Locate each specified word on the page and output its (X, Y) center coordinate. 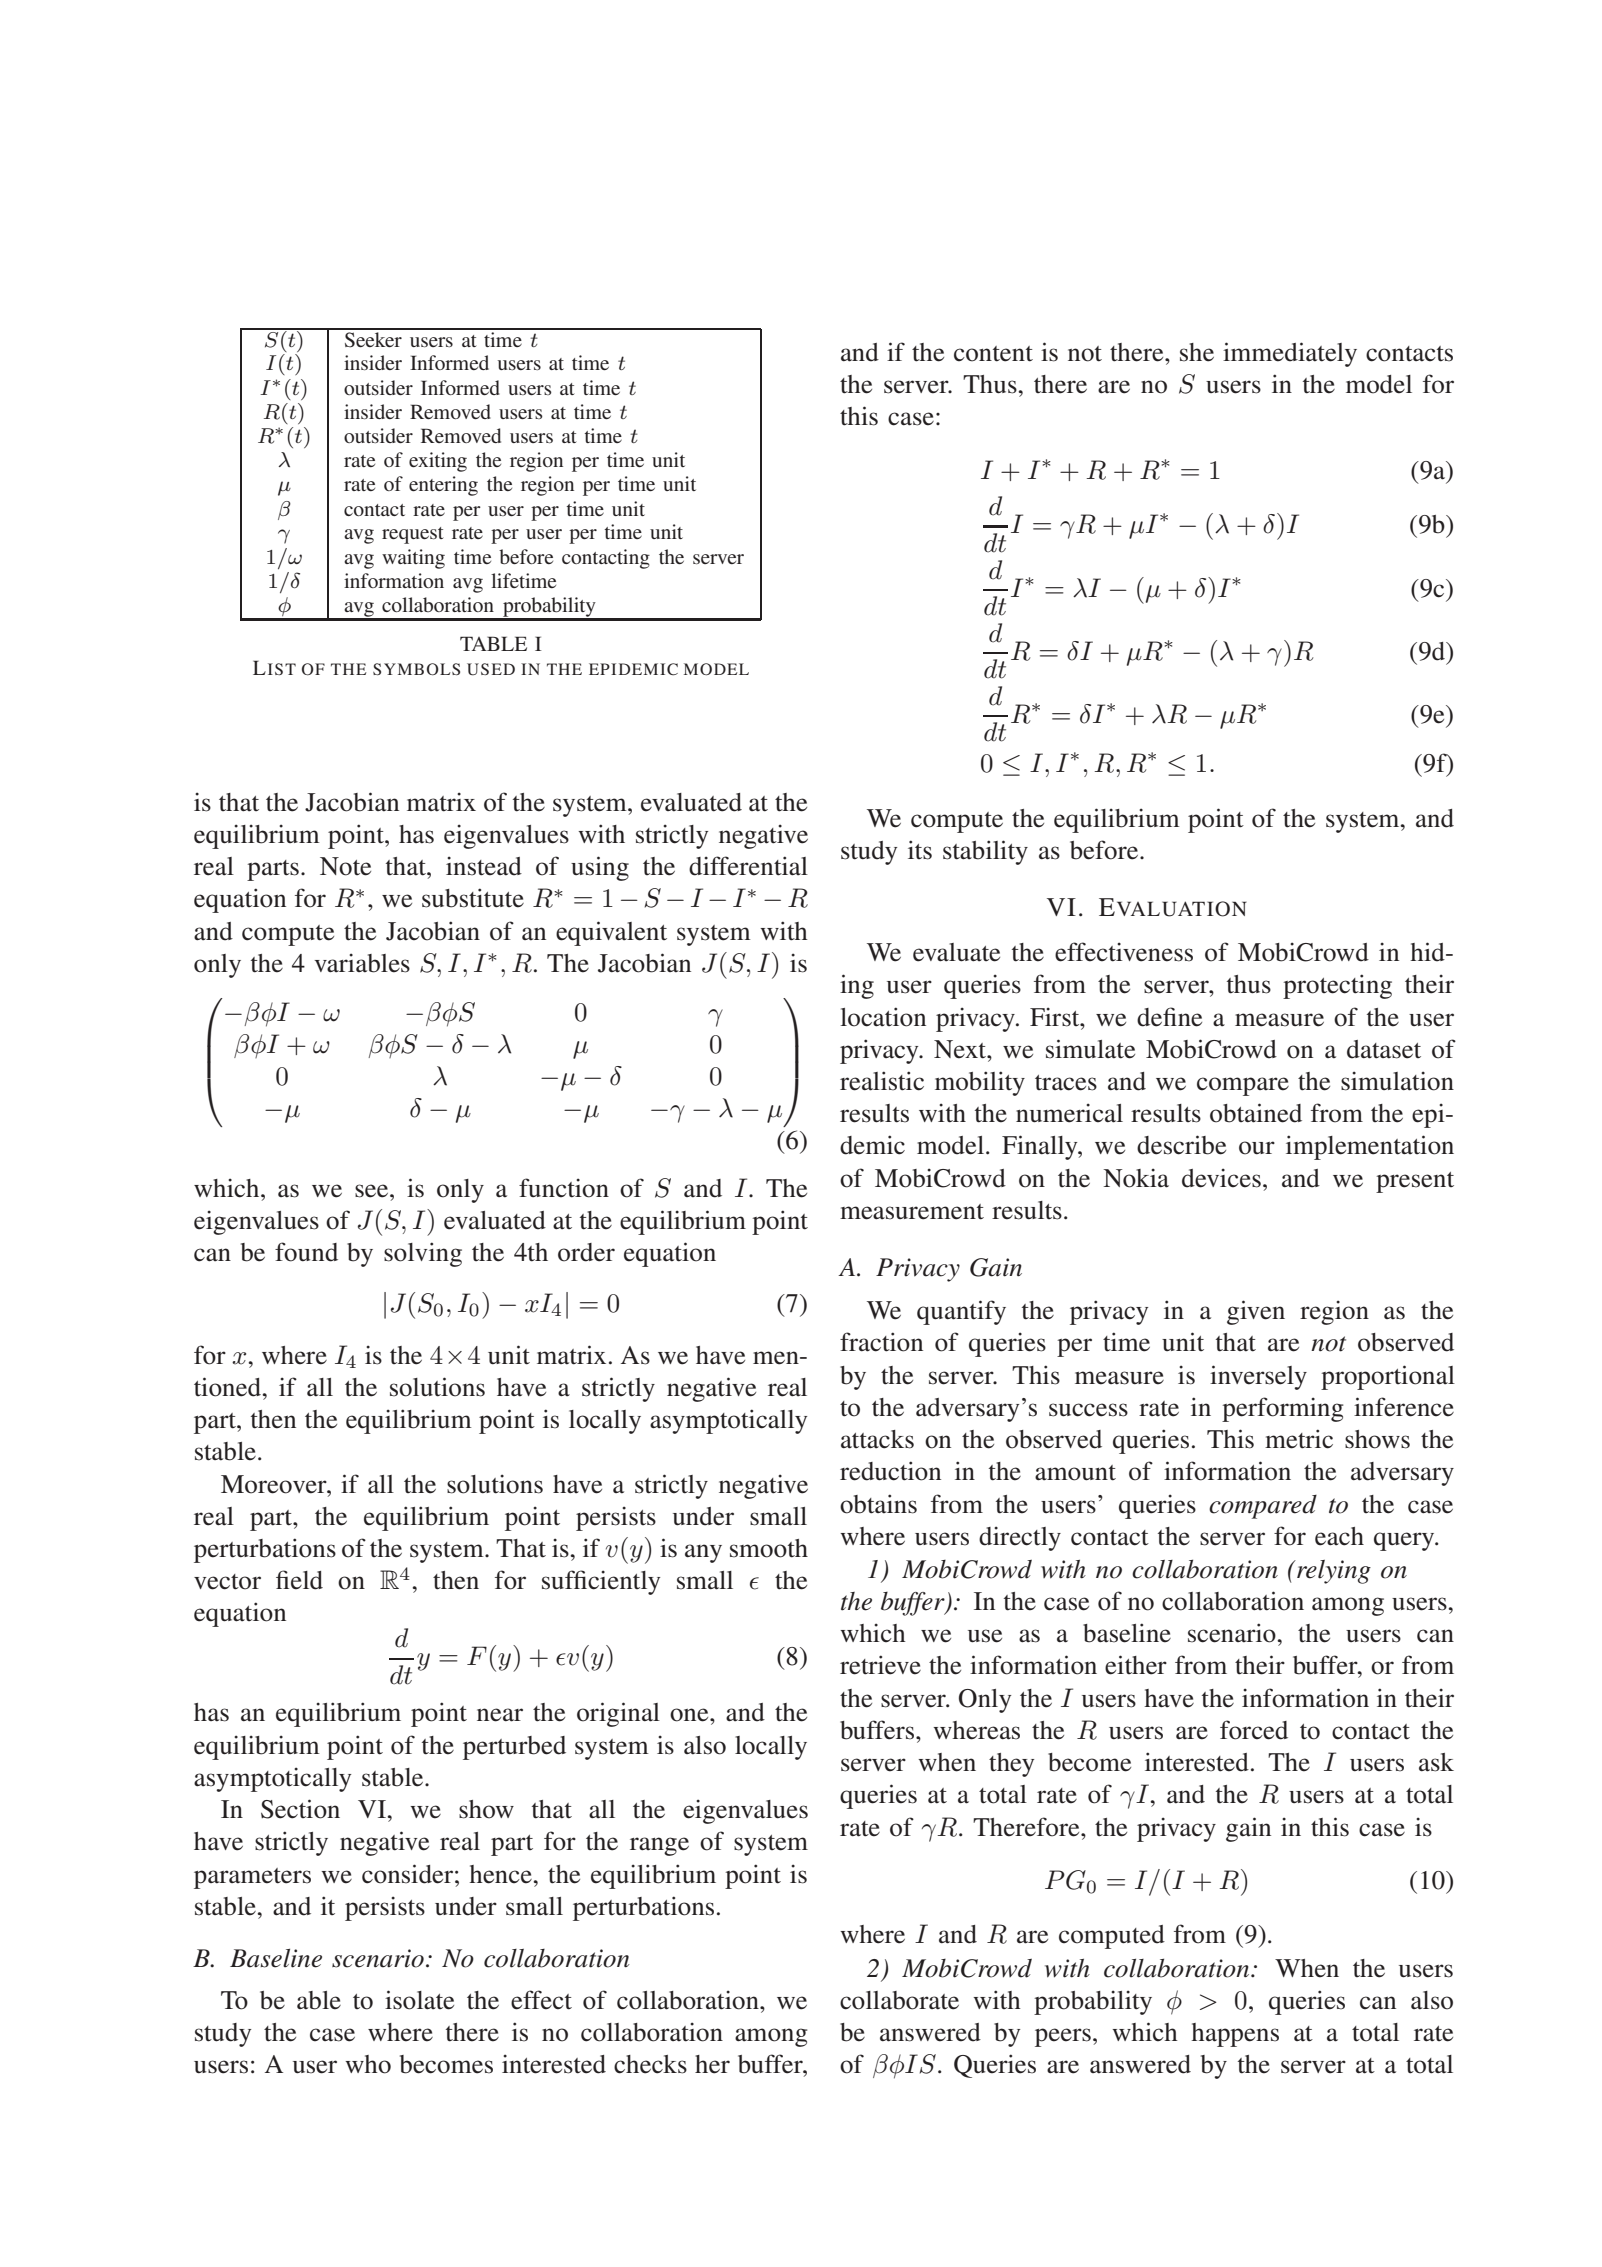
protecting (1337, 986)
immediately (1290, 354)
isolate (419, 2000)
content (993, 354)
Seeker (373, 338)
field (299, 1580)
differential (748, 866)
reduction (890, 1471)
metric (1299, 1439)
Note (345, 866)
